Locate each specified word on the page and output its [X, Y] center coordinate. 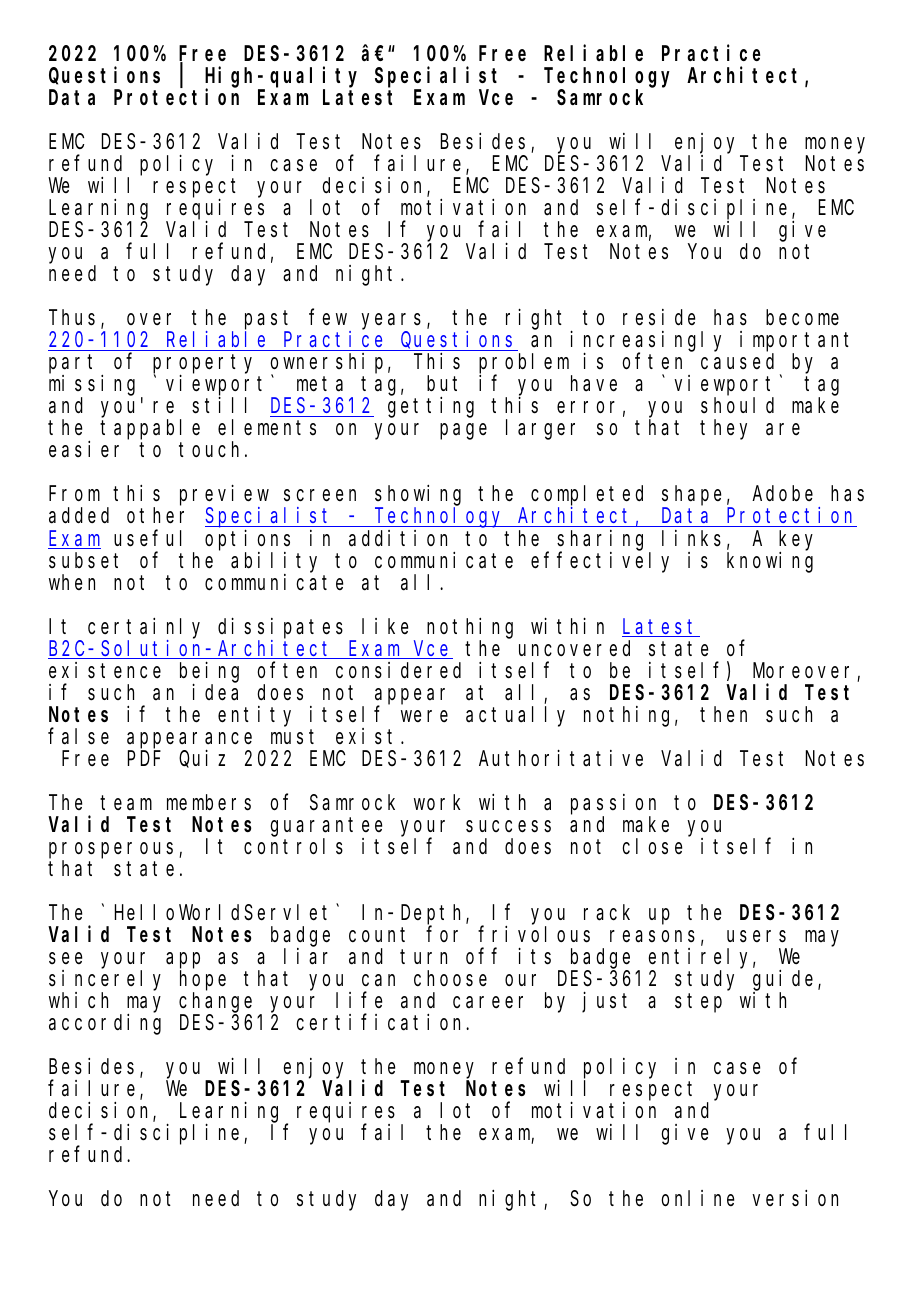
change [215, 1002]
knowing [770, 562]
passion [613, 804]
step [698, 1003]
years [391, 323]
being [209, 672]
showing [418, 496]
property [202, 365]
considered [398, 670]
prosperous [111, 850]
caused [737, 362]
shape [691, 497]
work [437, 802]
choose [450, 978]
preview [224, 496]
